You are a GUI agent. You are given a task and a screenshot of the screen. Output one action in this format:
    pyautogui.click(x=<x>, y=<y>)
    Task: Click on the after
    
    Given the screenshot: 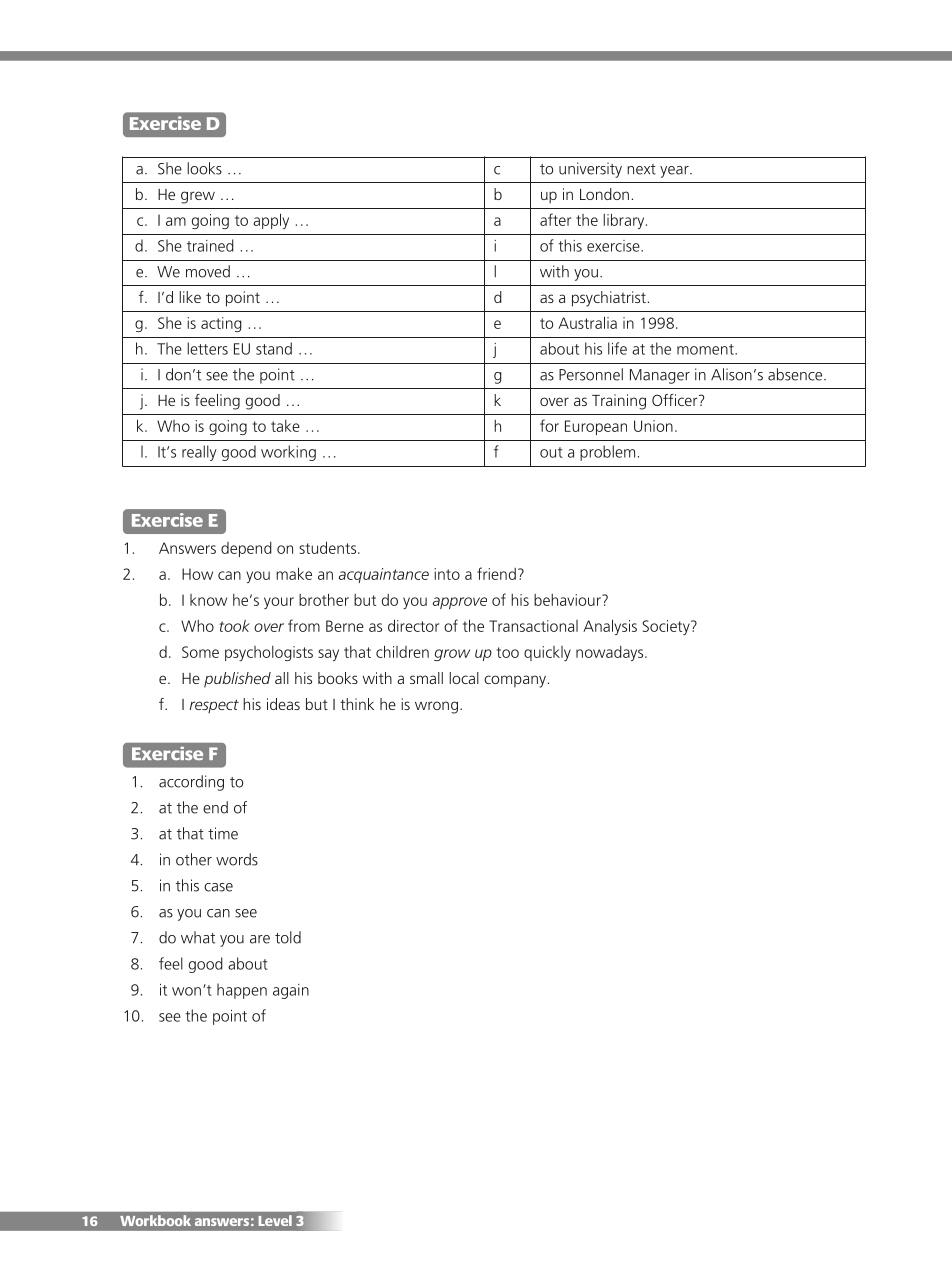 What is the action you would take?
    pyautogui.click(x=555, y=219)
